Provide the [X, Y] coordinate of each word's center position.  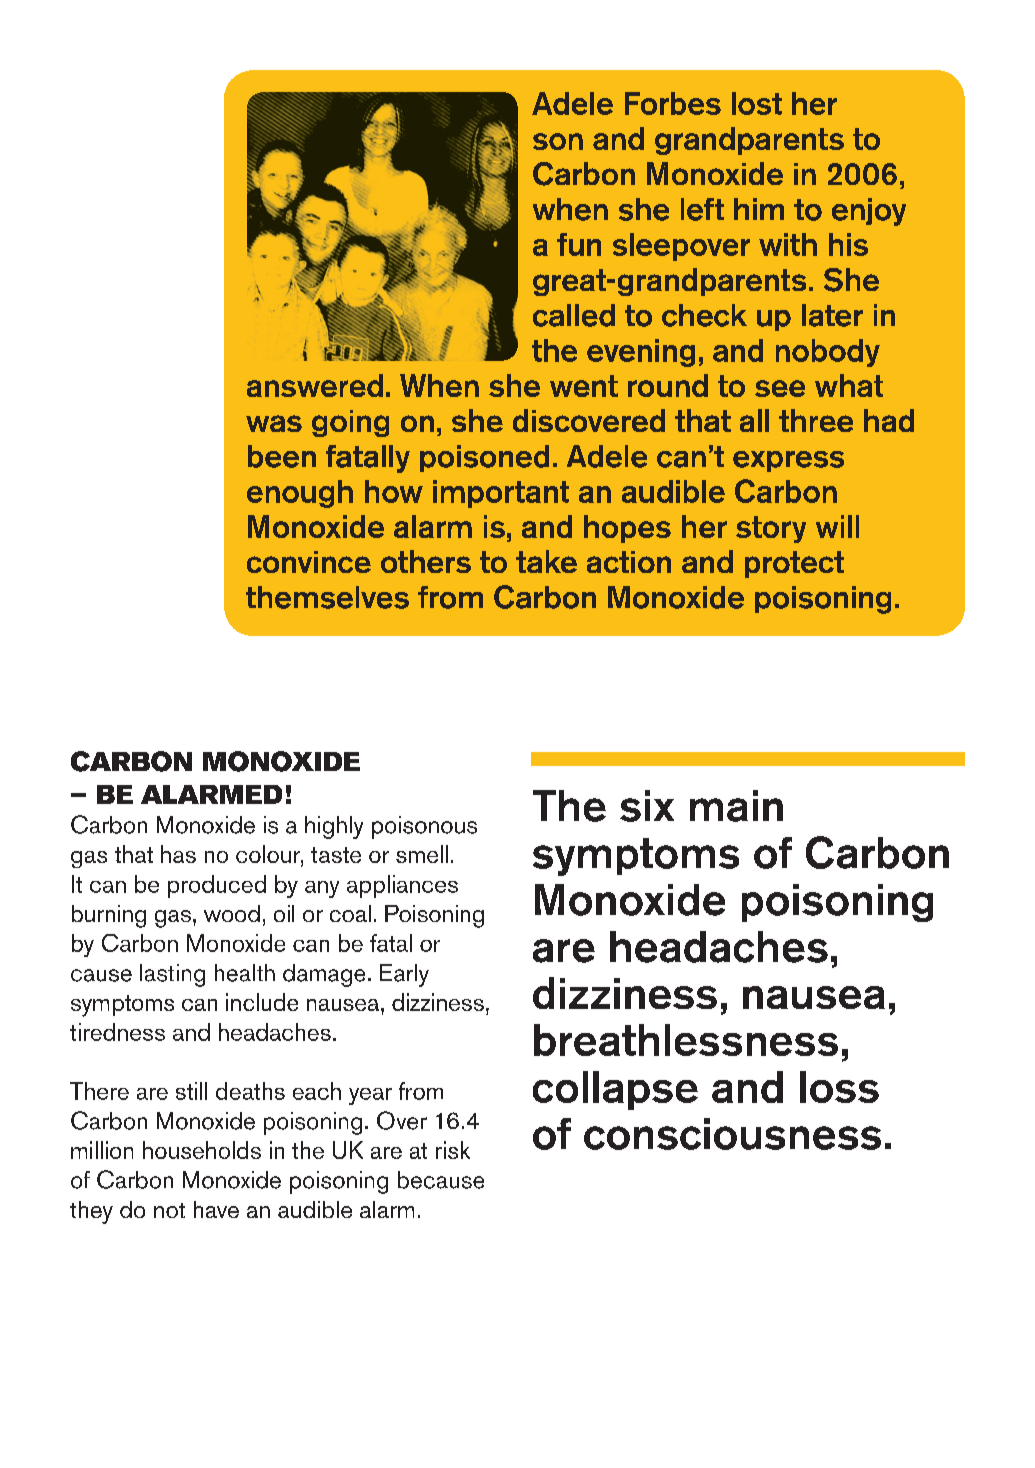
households [202, 1150]
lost [757, 103]
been [282, 456]
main [736, 806]
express [788, 461]
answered [315, 385]
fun [579, 244]
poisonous [424, 827]
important [501, 494]
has [178, 854]
